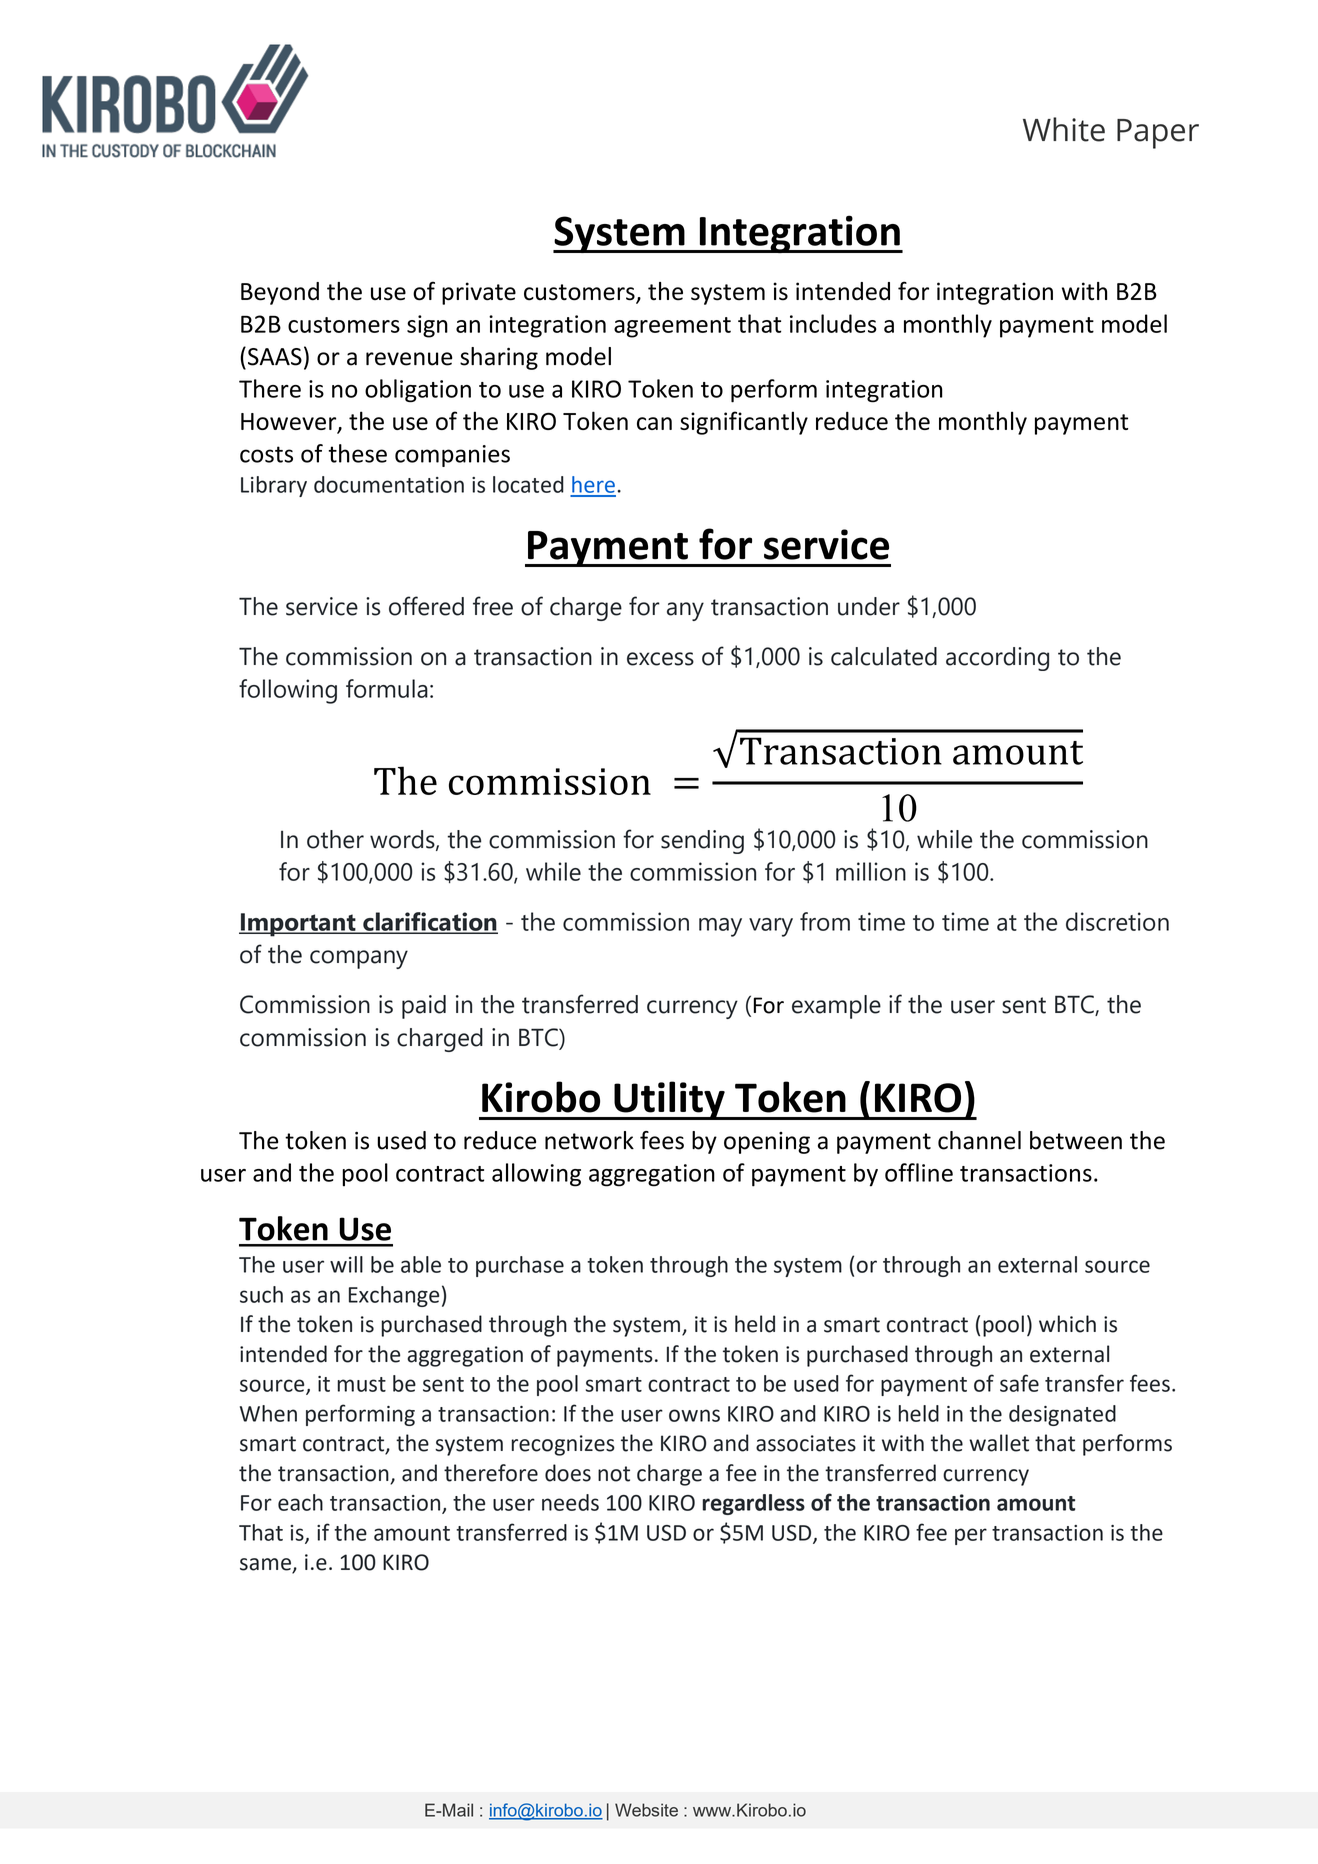  What do you see at coordinates (266, 1565) in the document?
I see `same` at bounding box center [266, 1565].
